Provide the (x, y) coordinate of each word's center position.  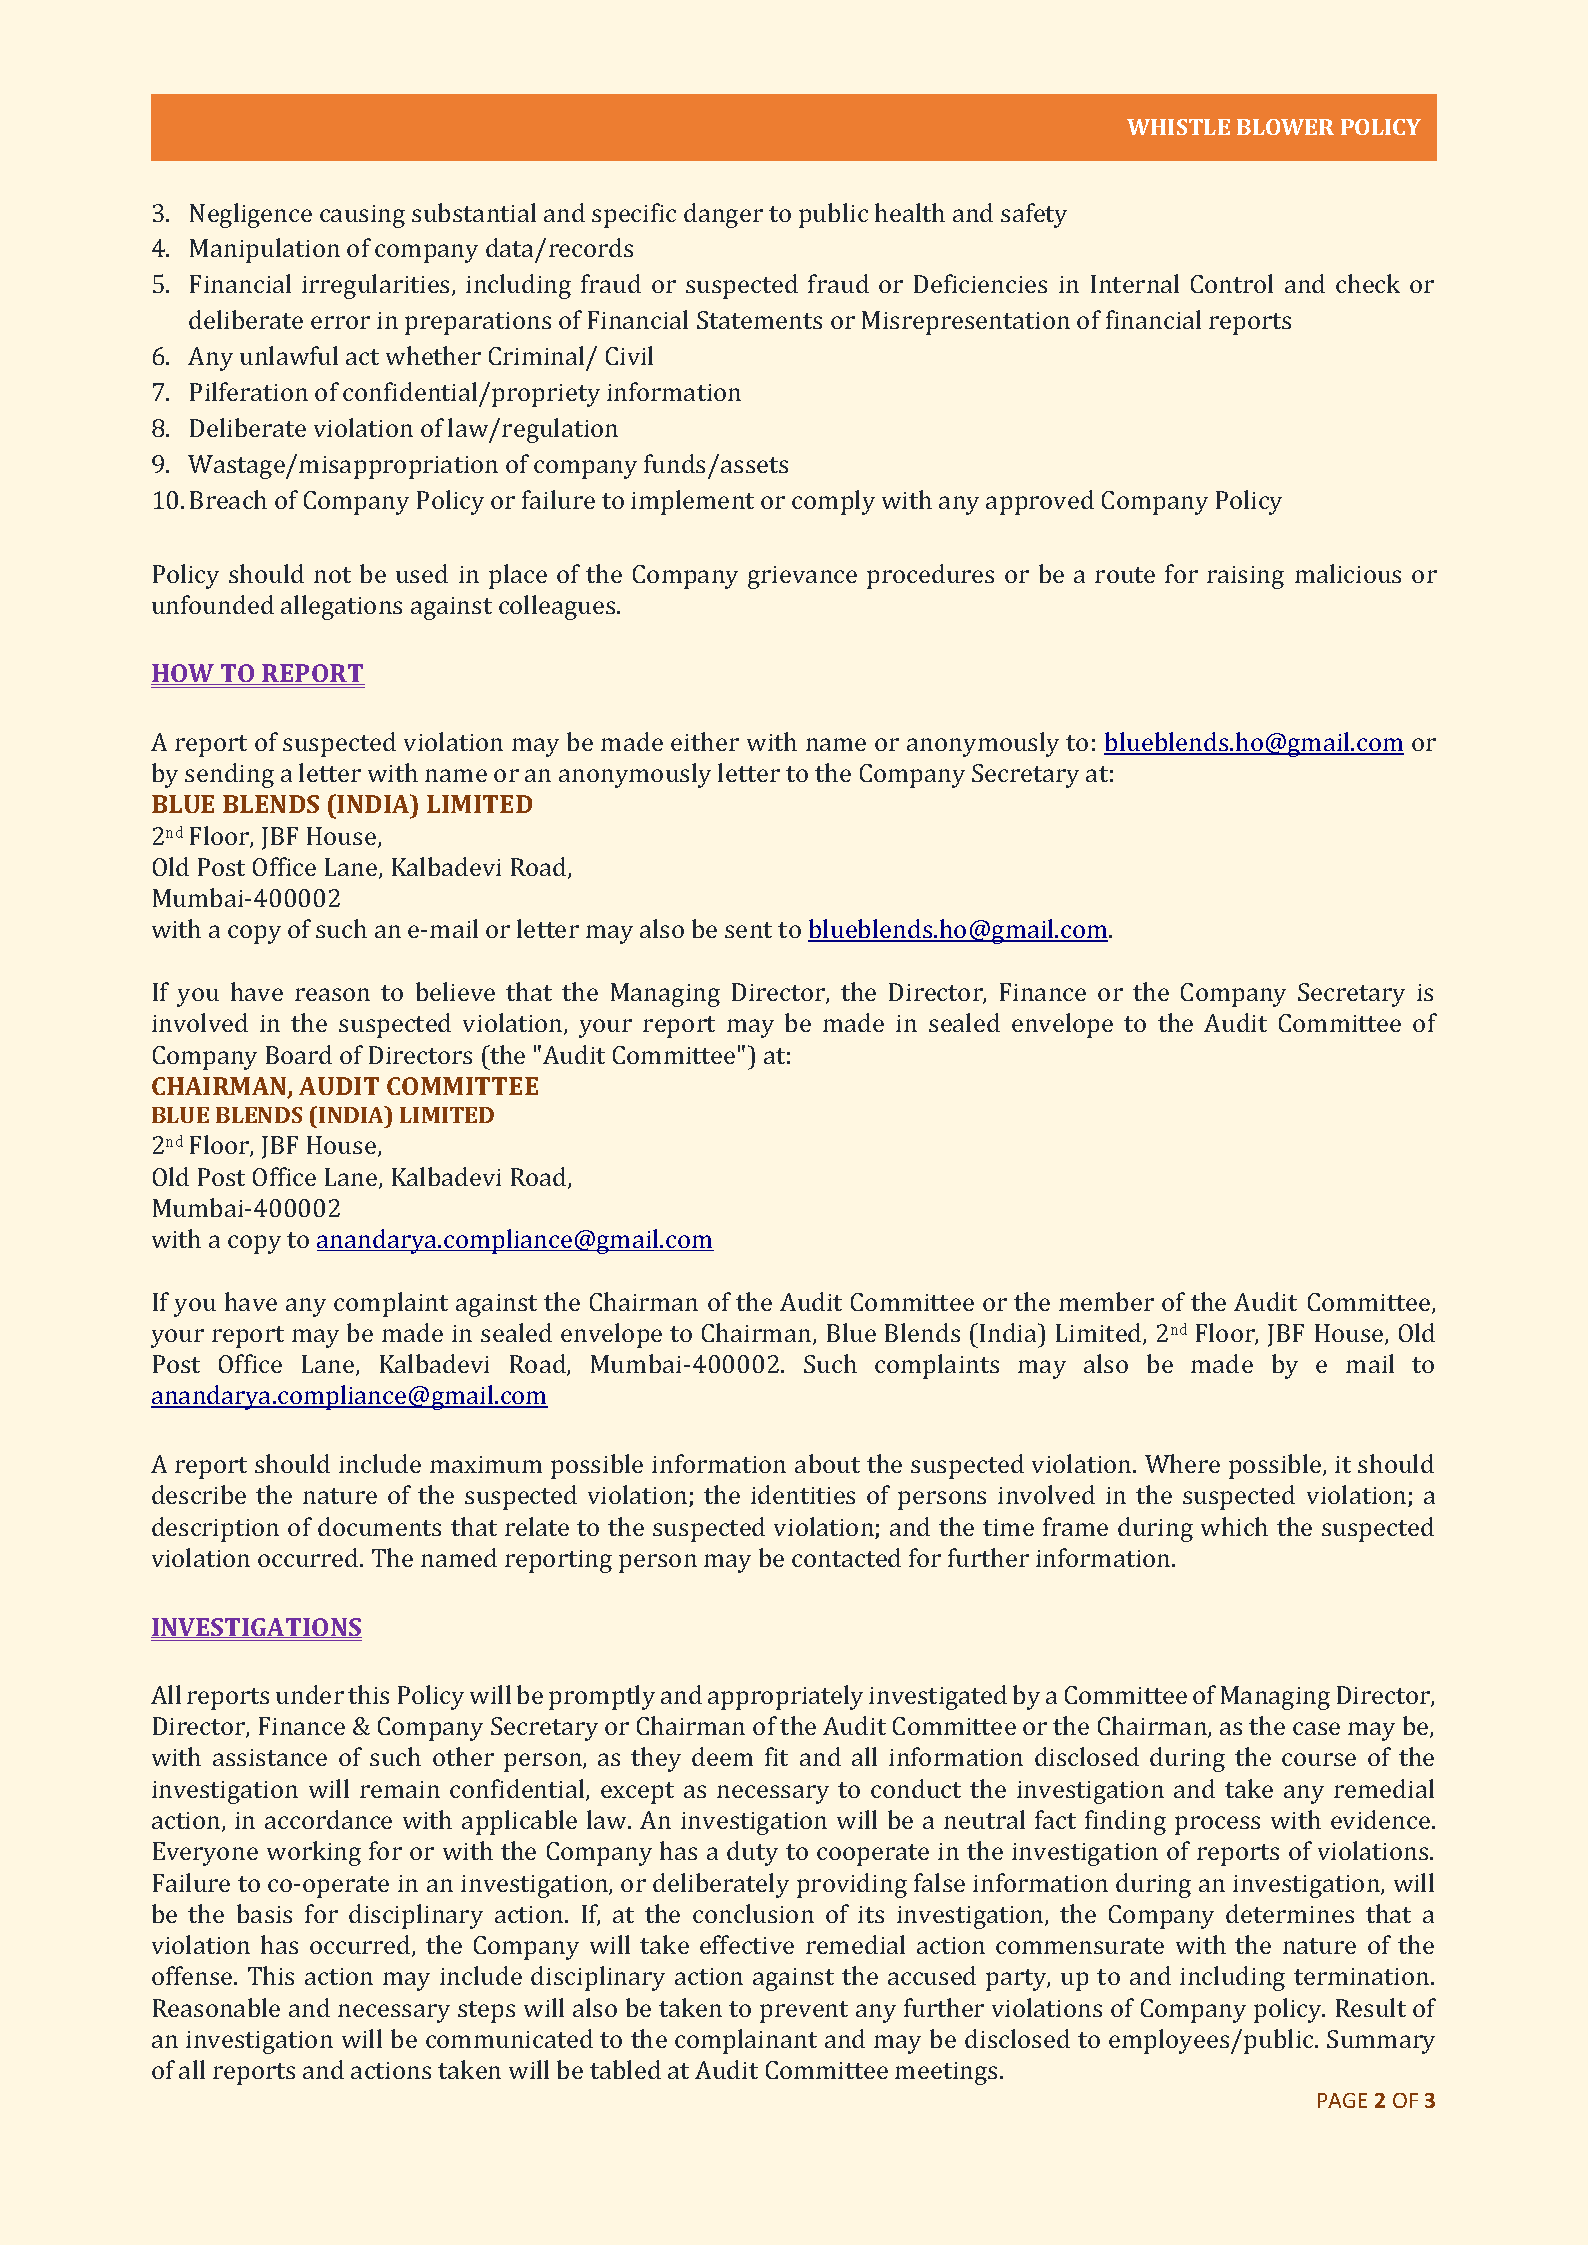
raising (1245, 577)
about (827, 1463)
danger (723, 215)
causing (362, 216)
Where (1182, 1463)
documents (379, 1526)
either (705, 741)
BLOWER (1285, 127)
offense (193, 1975)
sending (229, 775)
